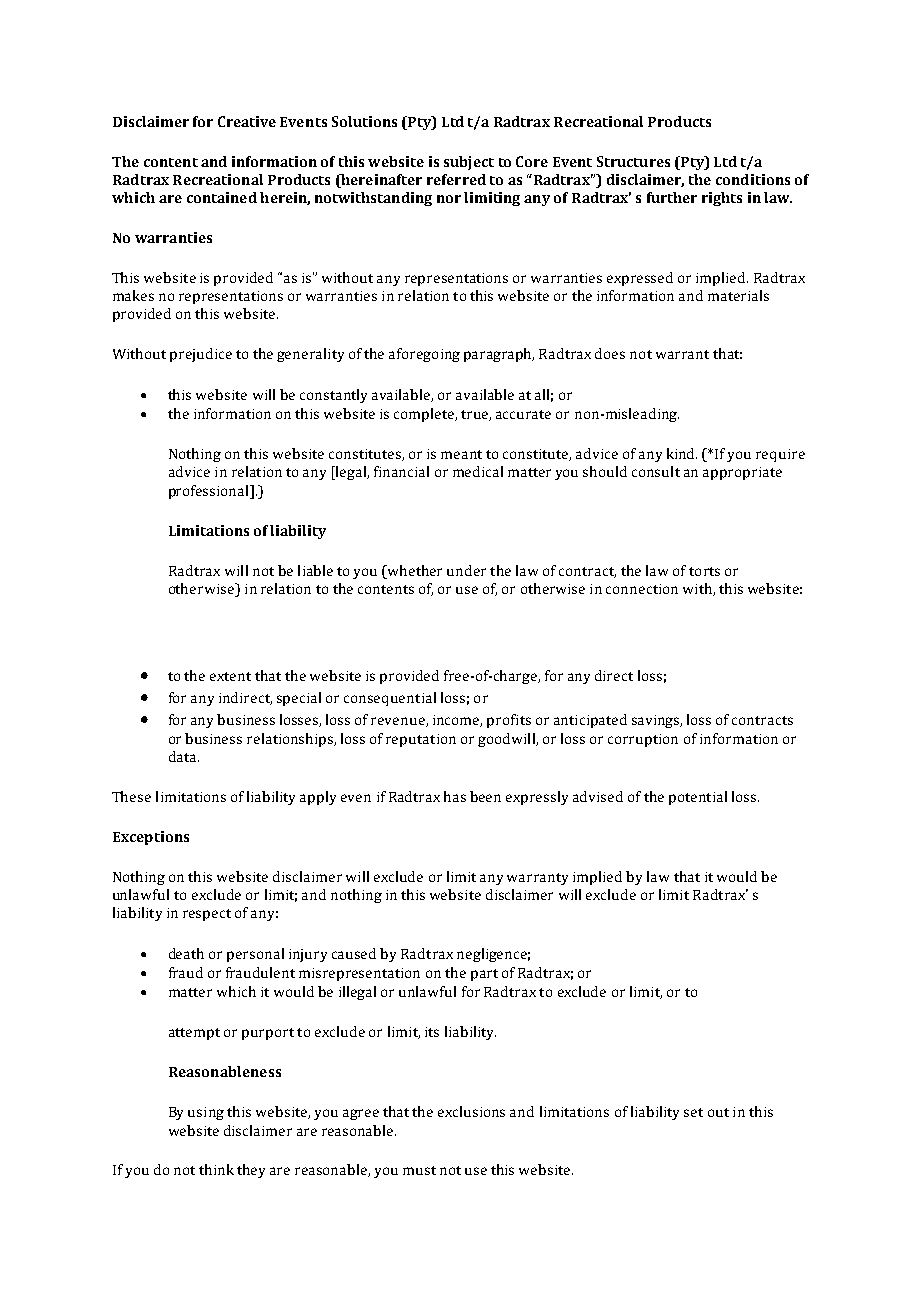  I want to click on potential, so click(698, 798).
